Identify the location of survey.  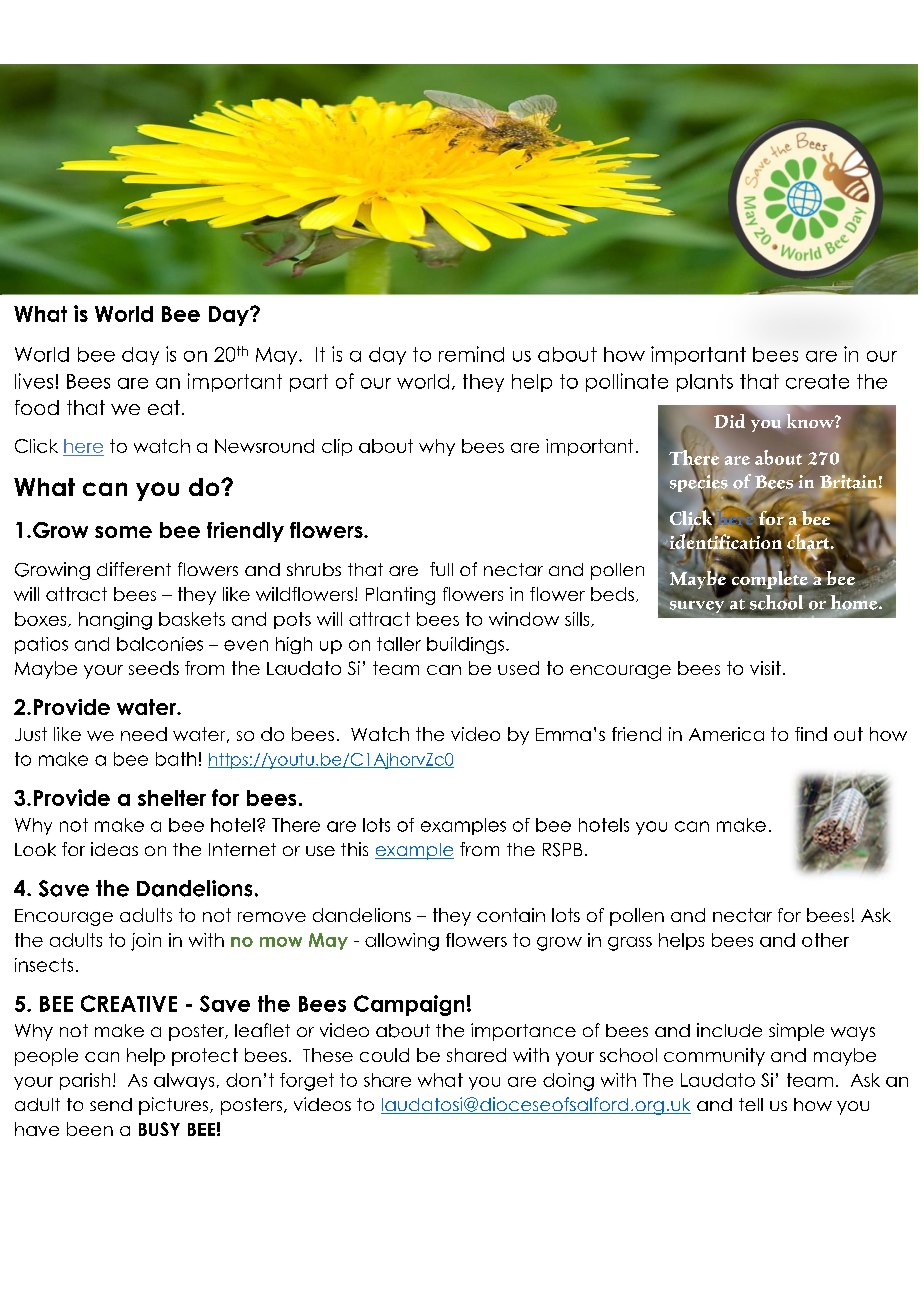
(698, 608).
